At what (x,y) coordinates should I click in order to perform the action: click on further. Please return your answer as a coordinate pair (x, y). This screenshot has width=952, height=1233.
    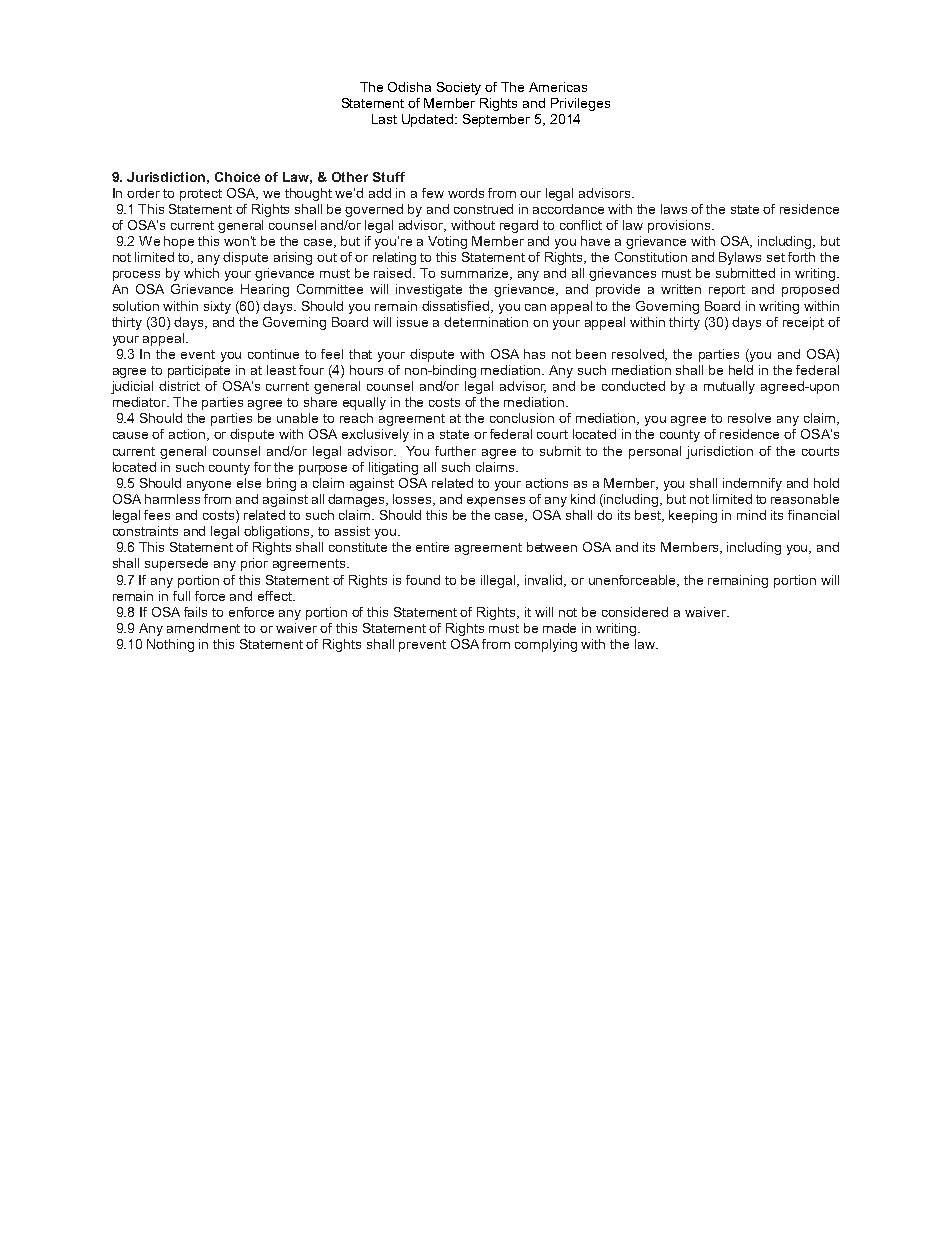
    Looking at the image, I should click on (455, 451).
